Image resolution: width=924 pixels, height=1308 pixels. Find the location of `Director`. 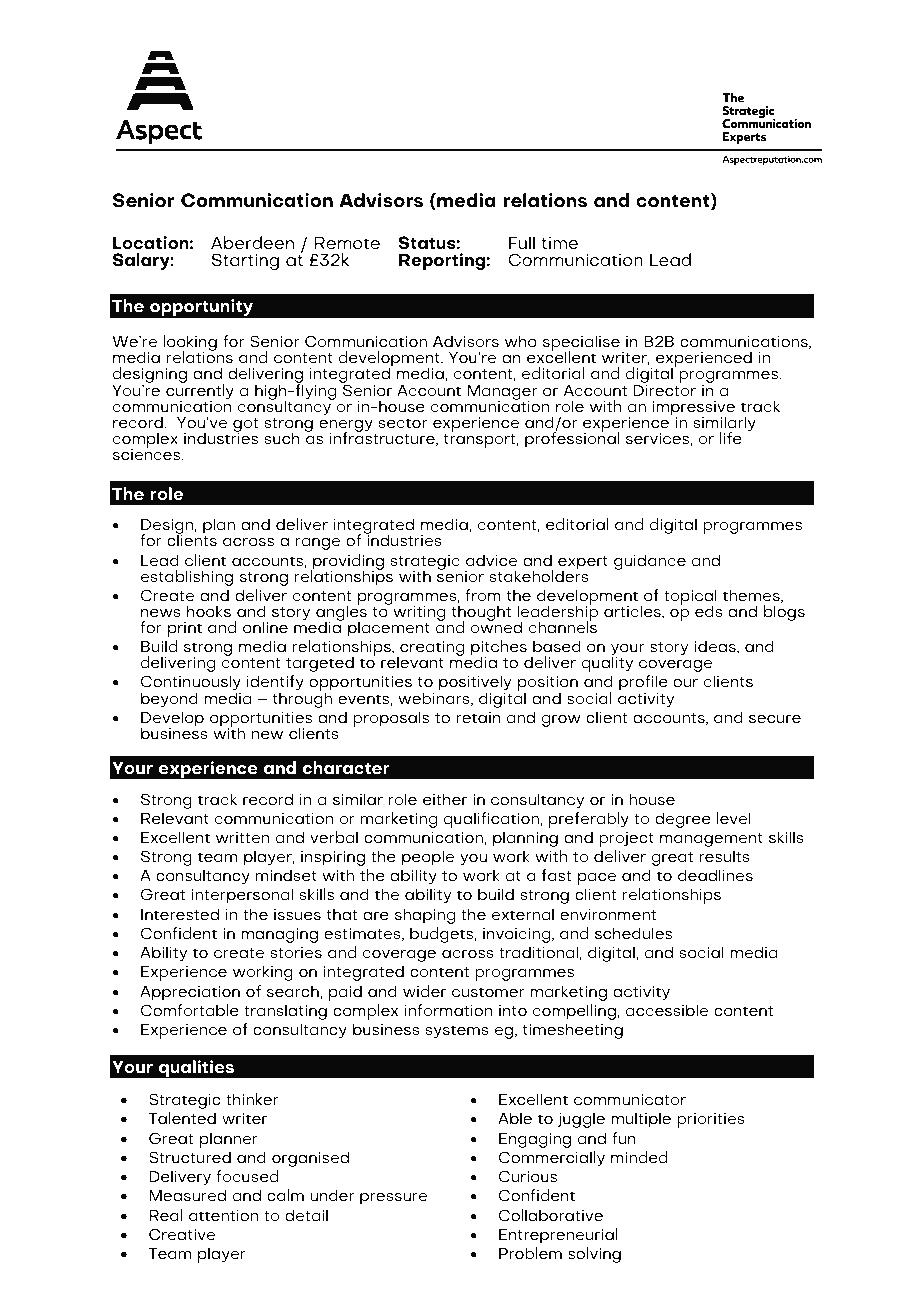

Director is located at coordinates (665, 391).
